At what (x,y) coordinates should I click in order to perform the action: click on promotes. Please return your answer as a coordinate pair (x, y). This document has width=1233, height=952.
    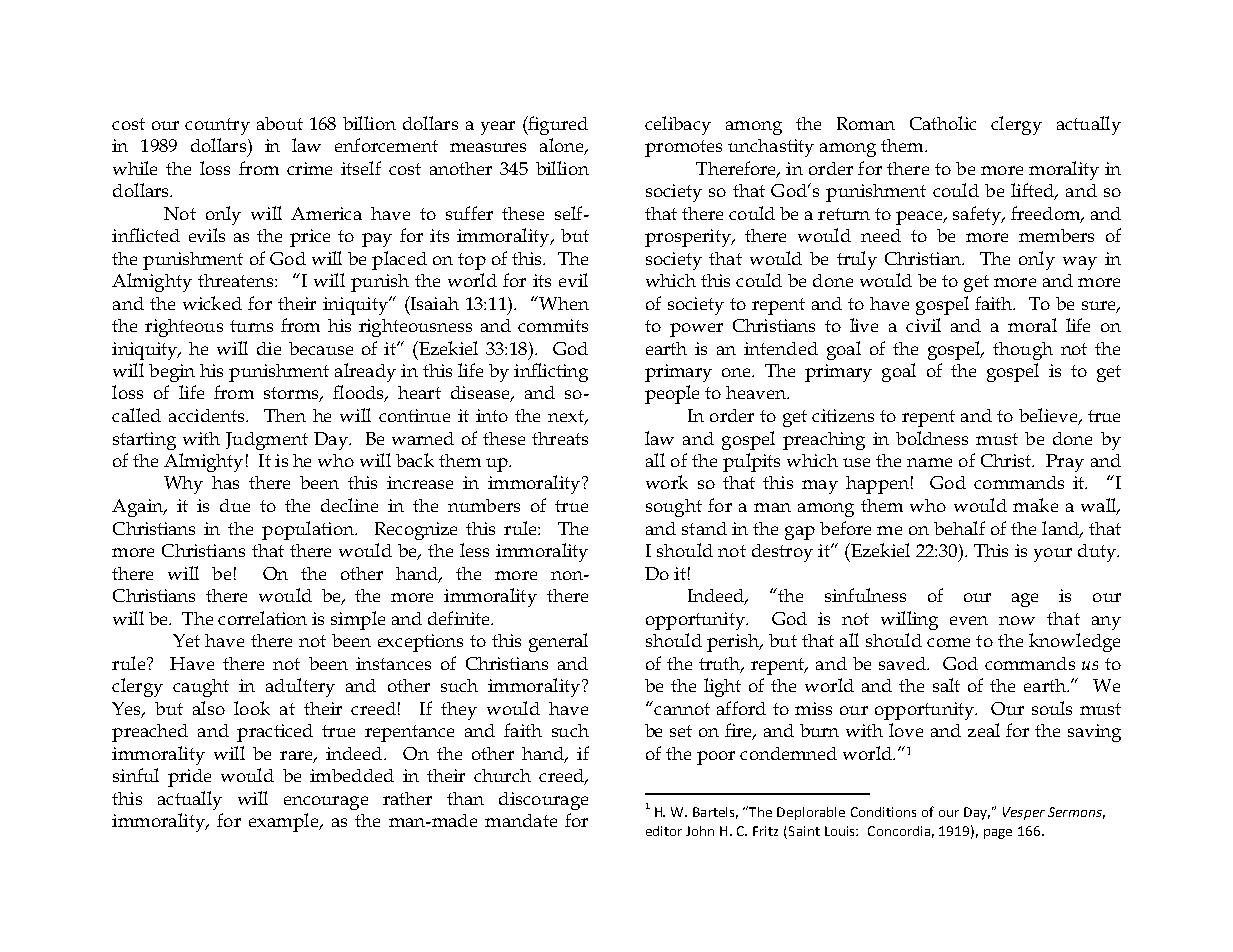
    Looking at the image, I should click on (683, 148).
